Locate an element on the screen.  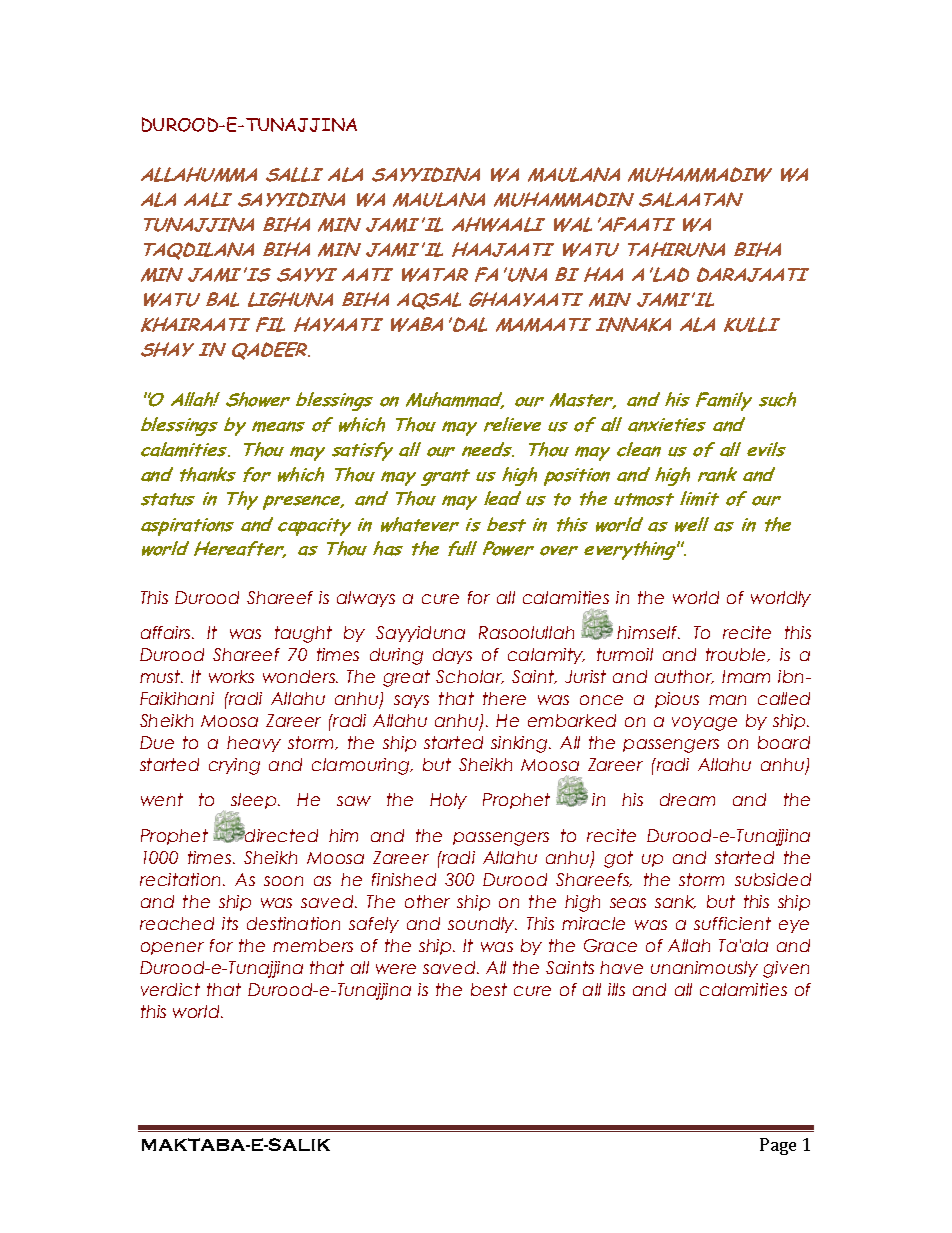
verdict is located at coordinates (170, 989).
